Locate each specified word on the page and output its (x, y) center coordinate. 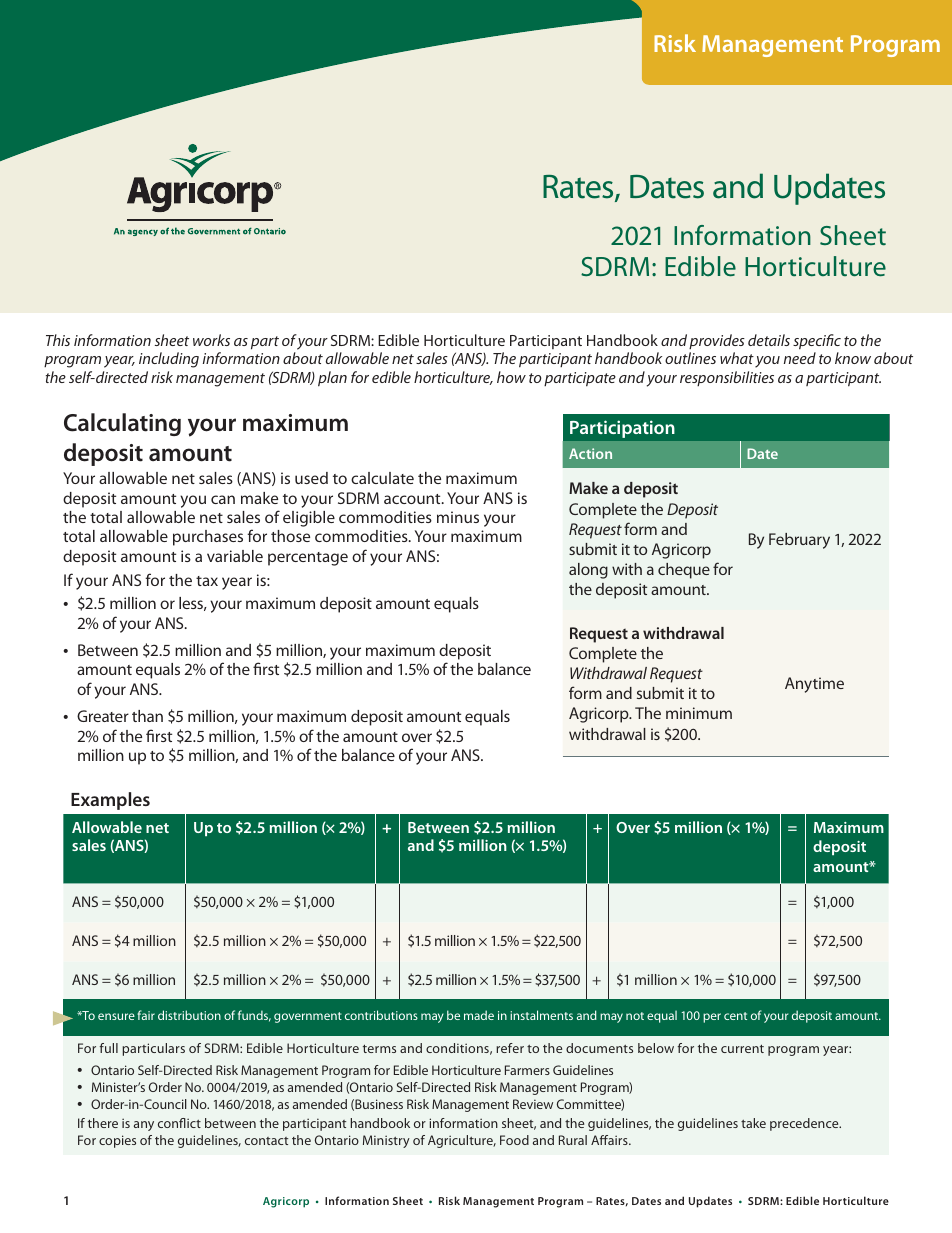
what (737, 358)
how (511, 377)
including (169, 360)
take (753, 1123)
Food (514, 1140)
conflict (179, 1123)
